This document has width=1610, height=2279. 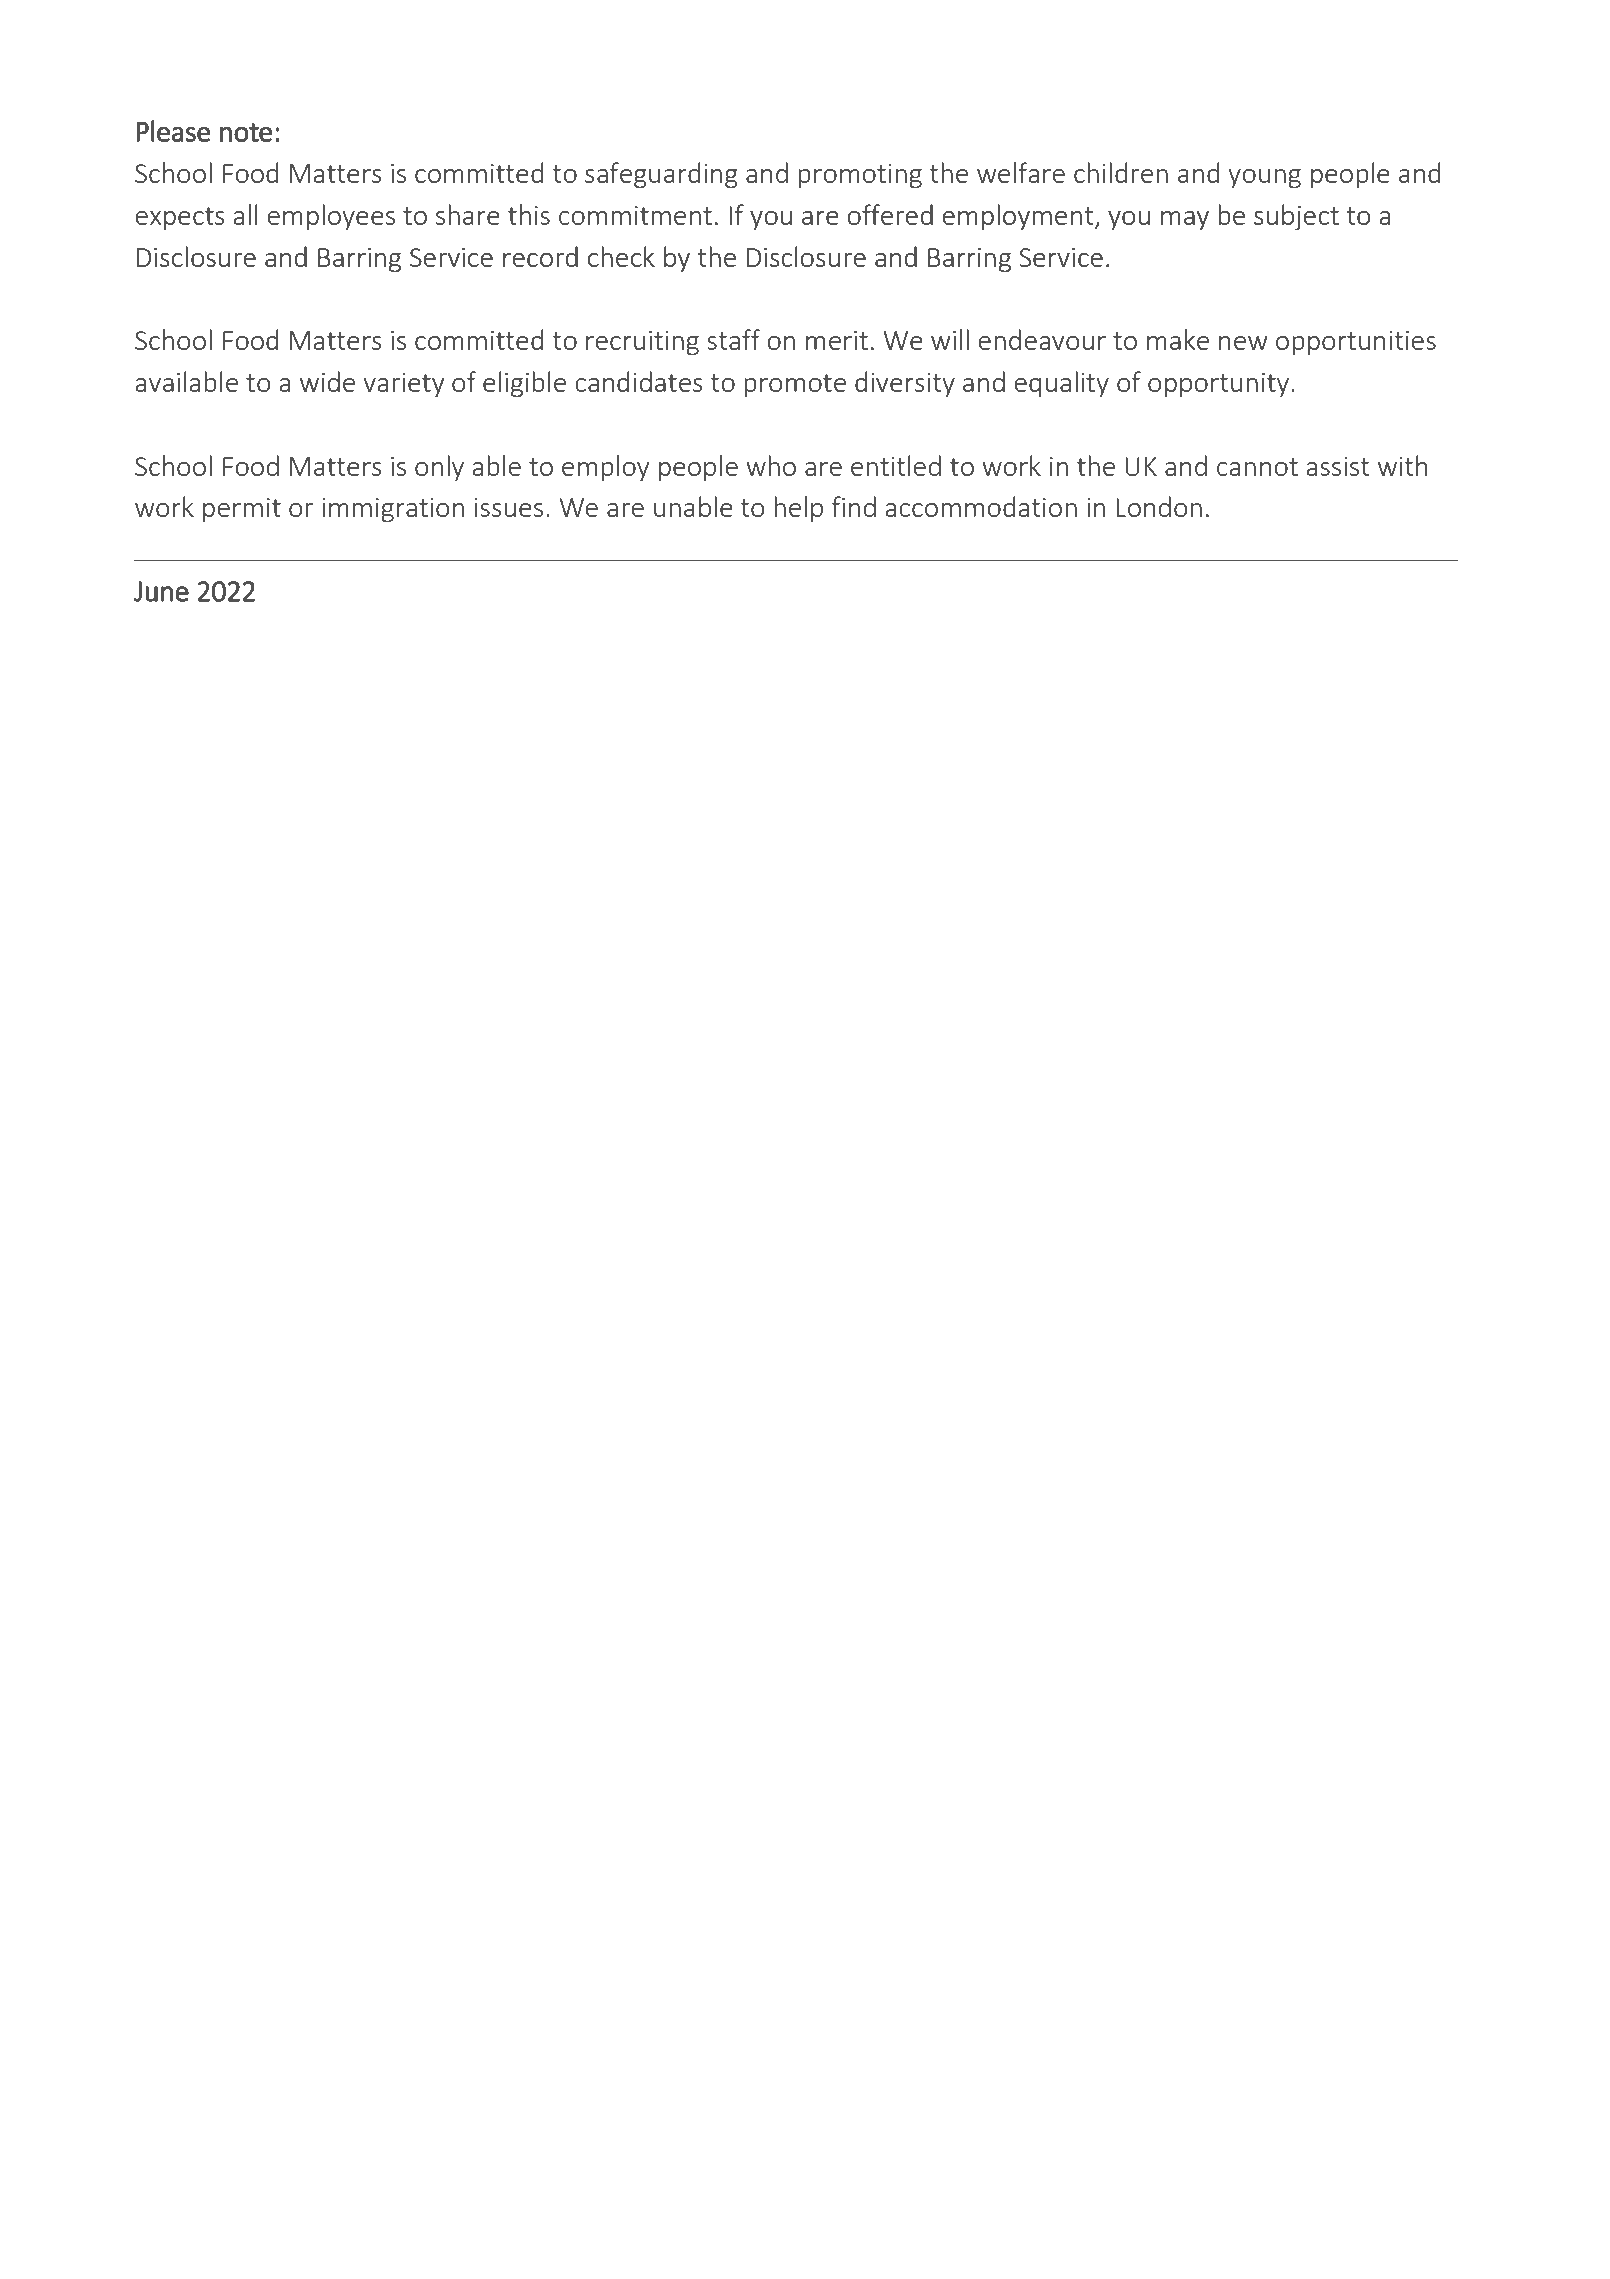 I want to click on check, so click(x=621, y=256).
